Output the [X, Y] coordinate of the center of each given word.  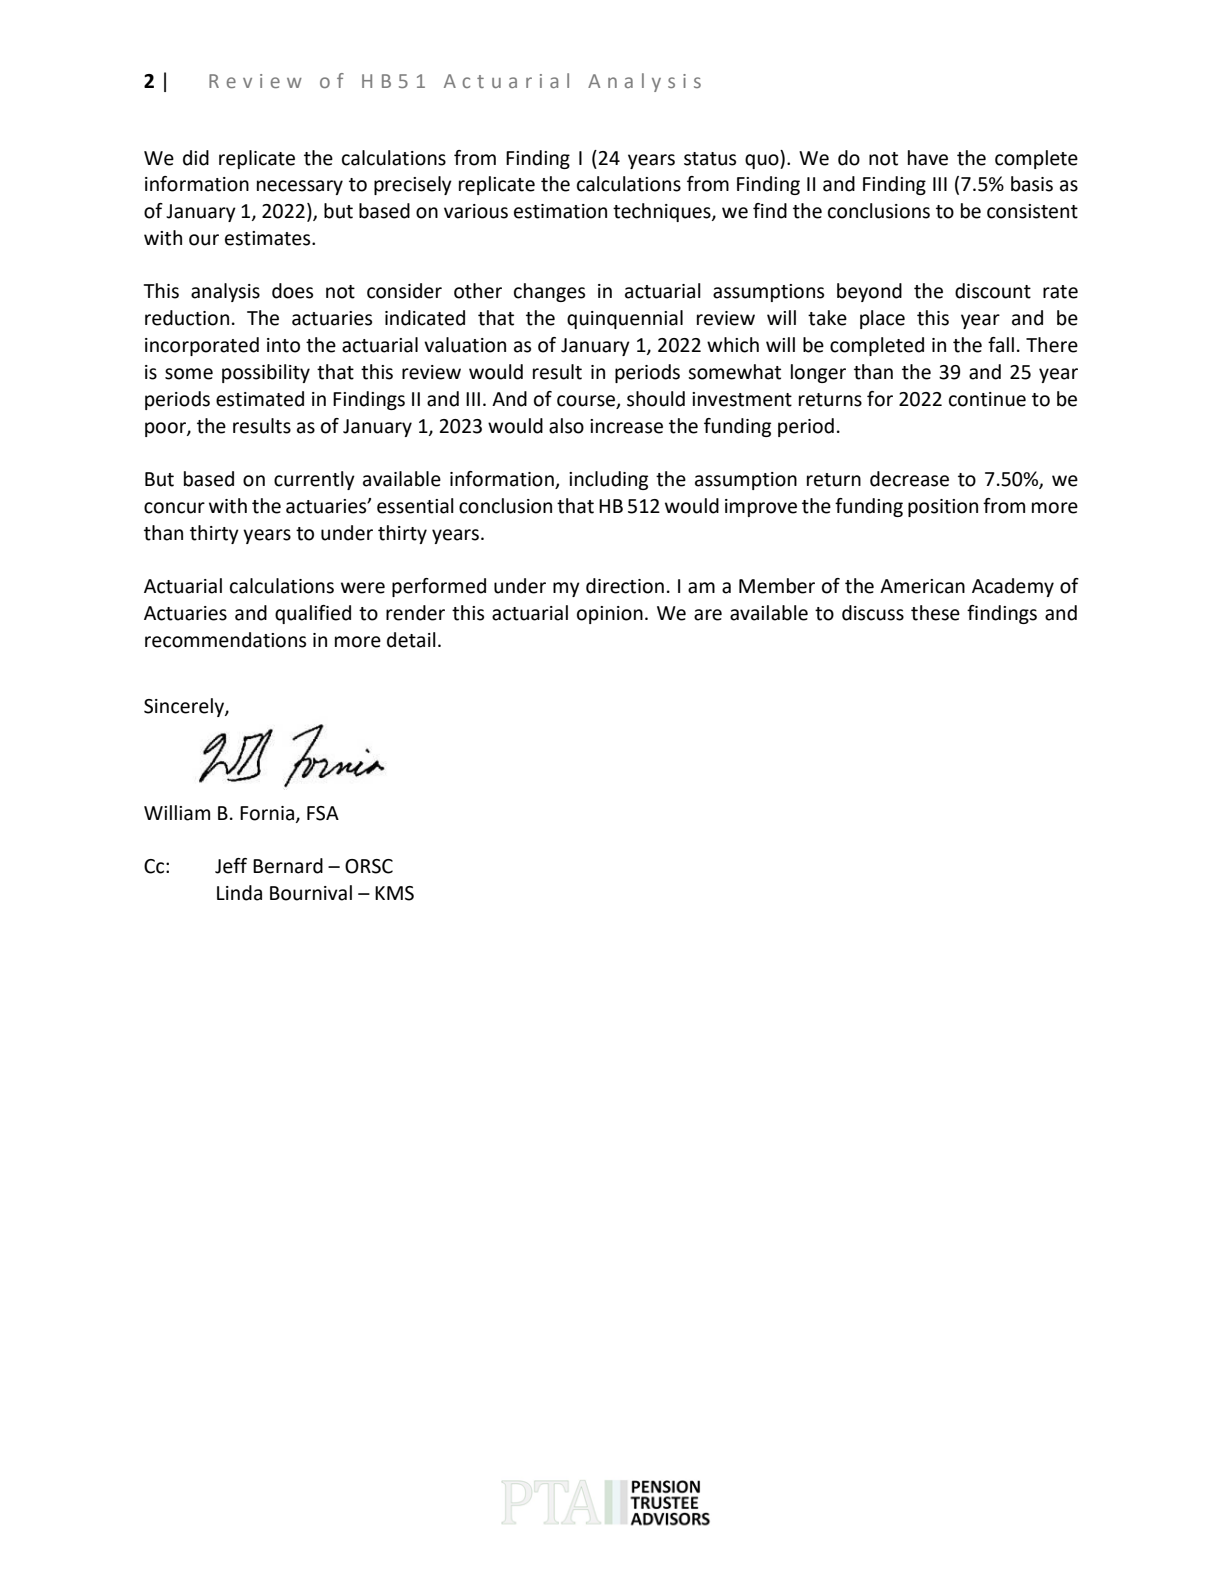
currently [314, 480]
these [935, 613]
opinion [610, 615]
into [283, 345]
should [656, 399]
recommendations [225, 640]
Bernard [288, 866]
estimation [560, 211]
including [608, 480]
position [943, 508]
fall [1001, 345]
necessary [300, 187]
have [928, 158]
